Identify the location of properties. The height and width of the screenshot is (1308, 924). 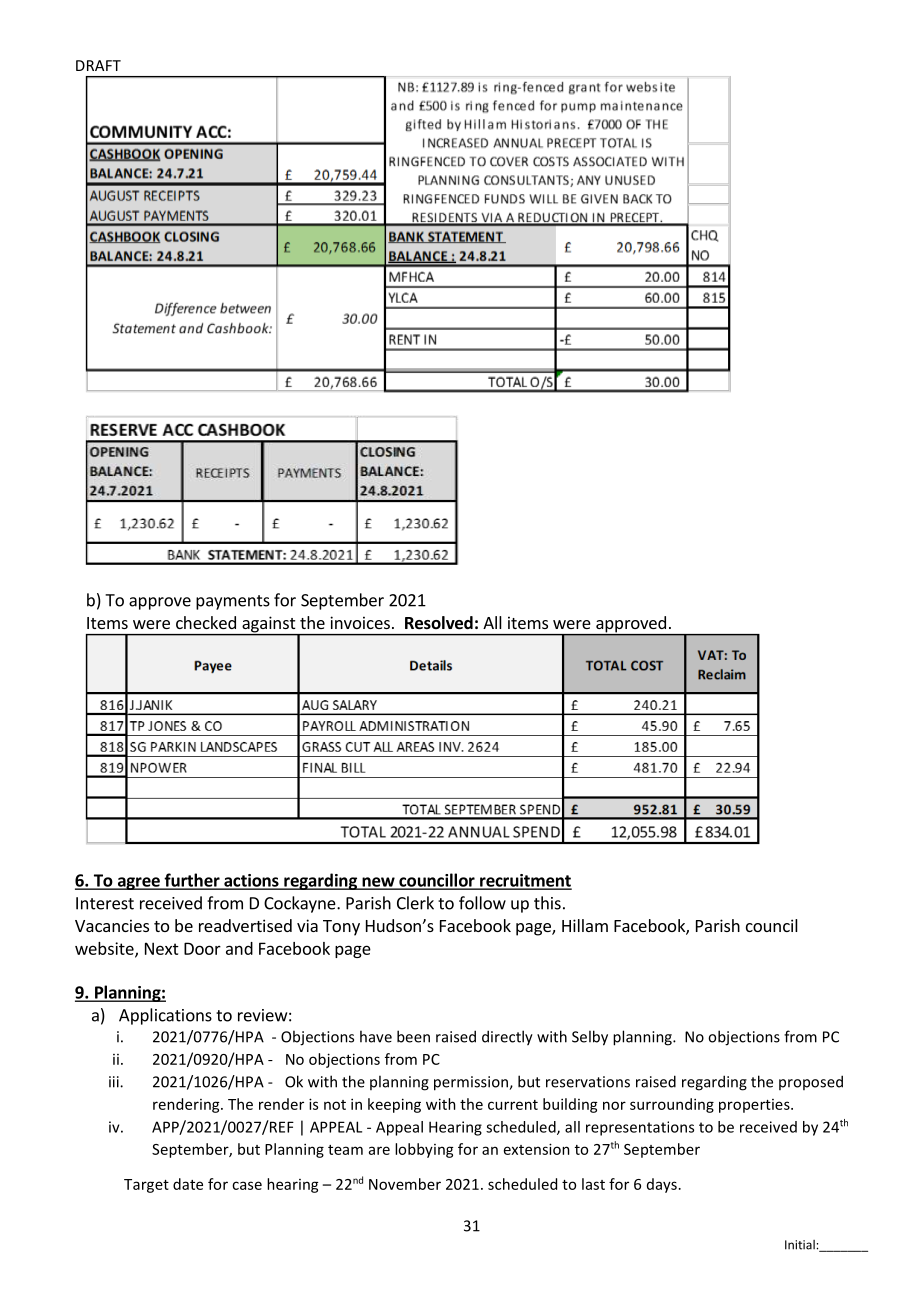
(755, 1106).
